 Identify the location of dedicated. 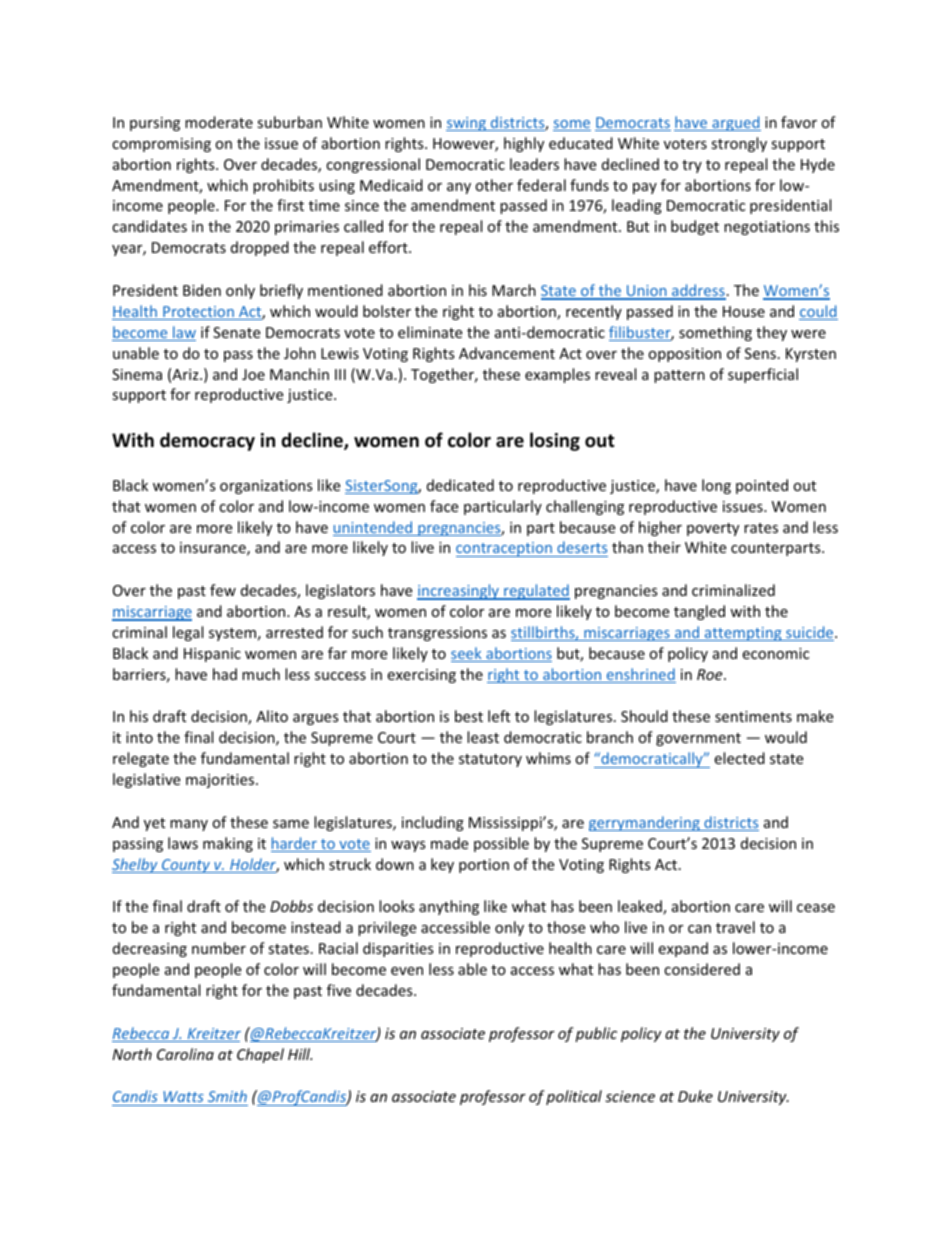
(460, 485).
